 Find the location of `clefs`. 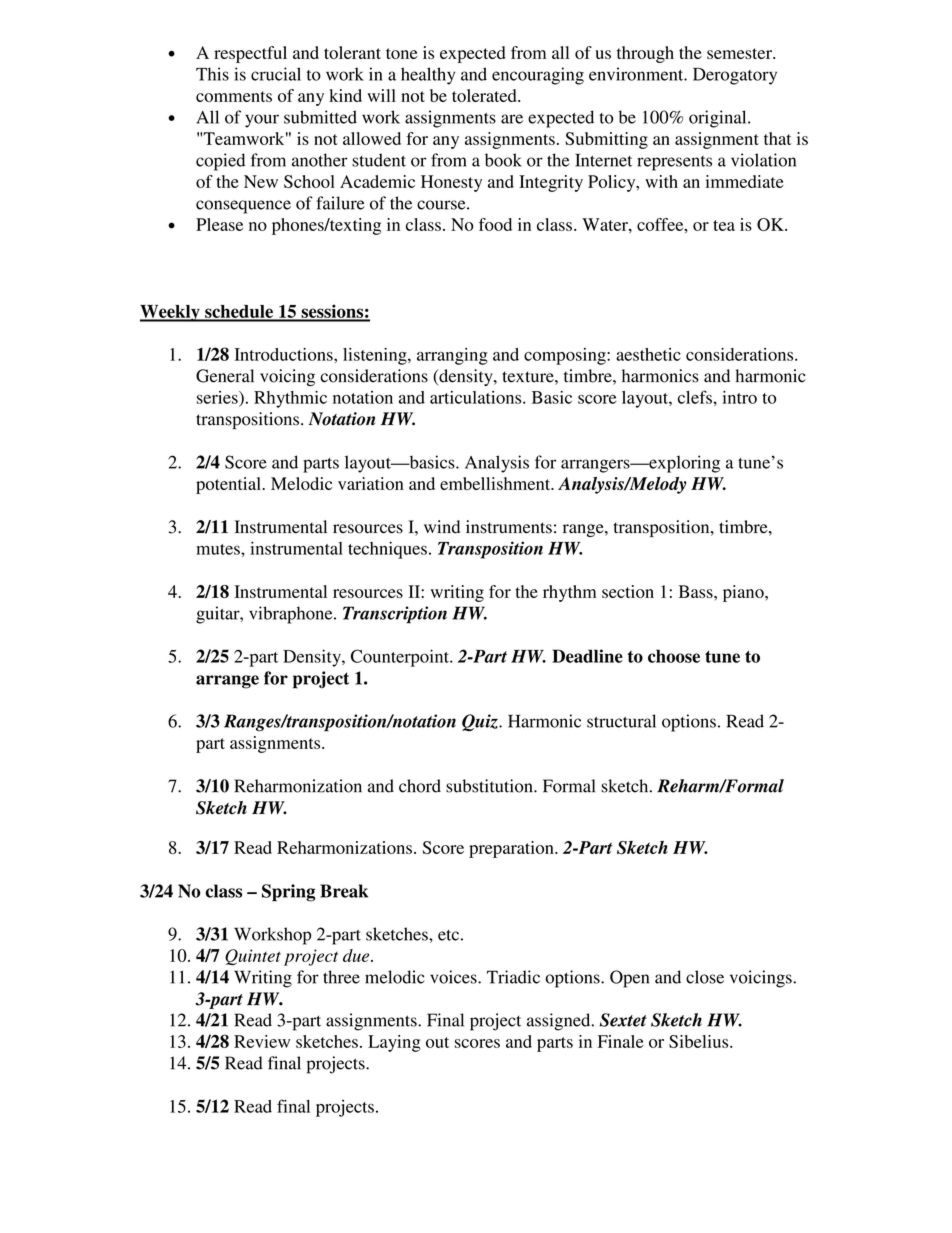

clefs is located at coordinates (696, 397).
